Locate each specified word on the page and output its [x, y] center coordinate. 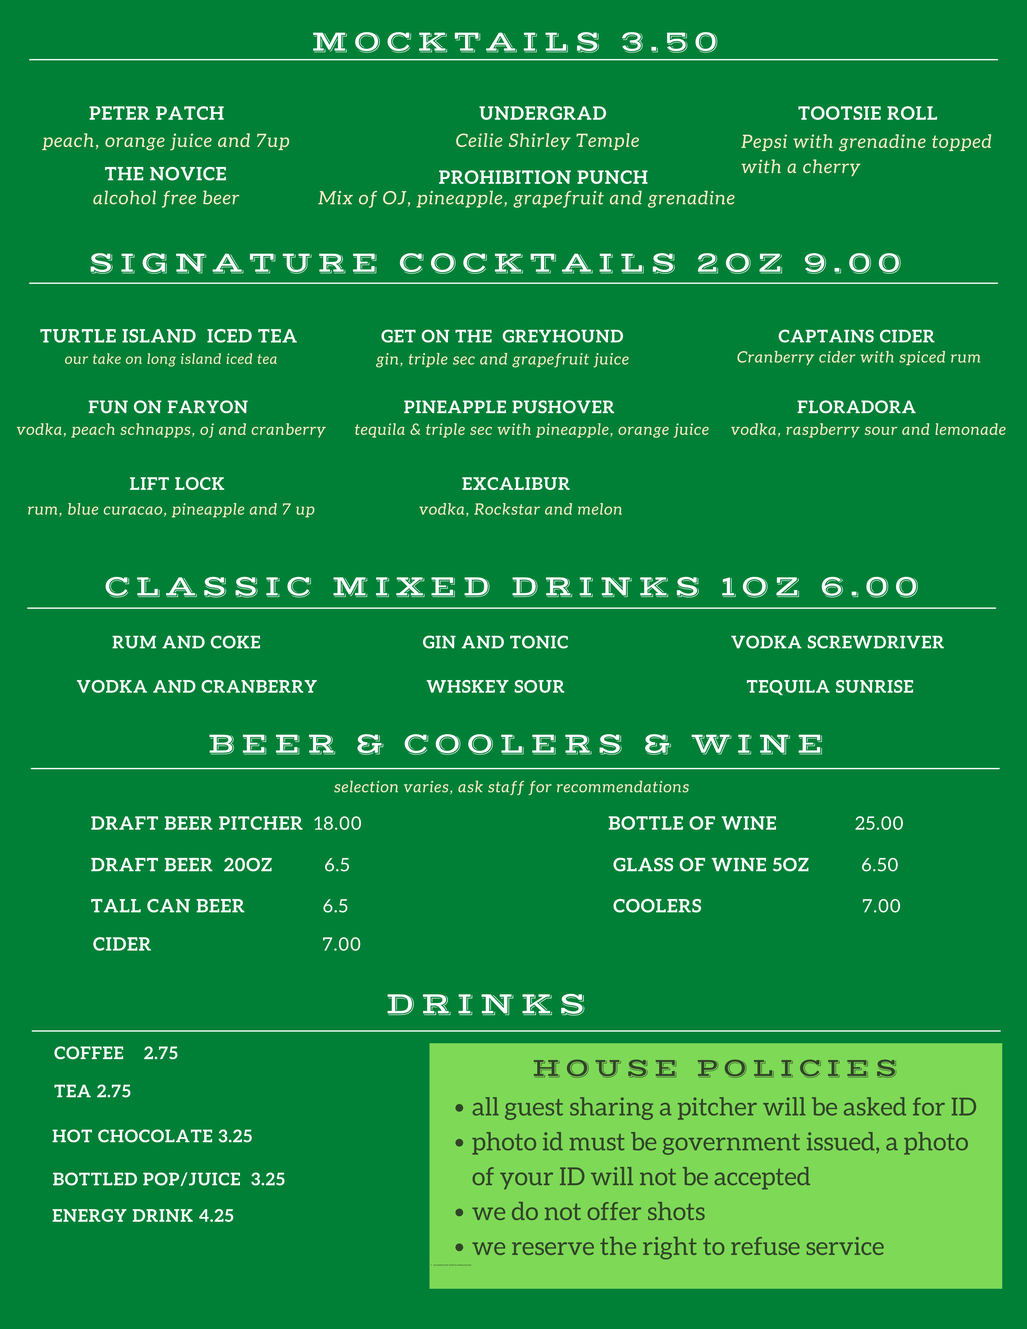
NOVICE [188, 174]
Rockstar [507, 509]
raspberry [823, 430]
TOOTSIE [839, 113]
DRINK [163, 1215]
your [526, 1180]
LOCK [199, 483]
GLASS [643, 864]
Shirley [540, 141]
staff [506, 788]
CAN [168, 906]
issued [842, 1141]
